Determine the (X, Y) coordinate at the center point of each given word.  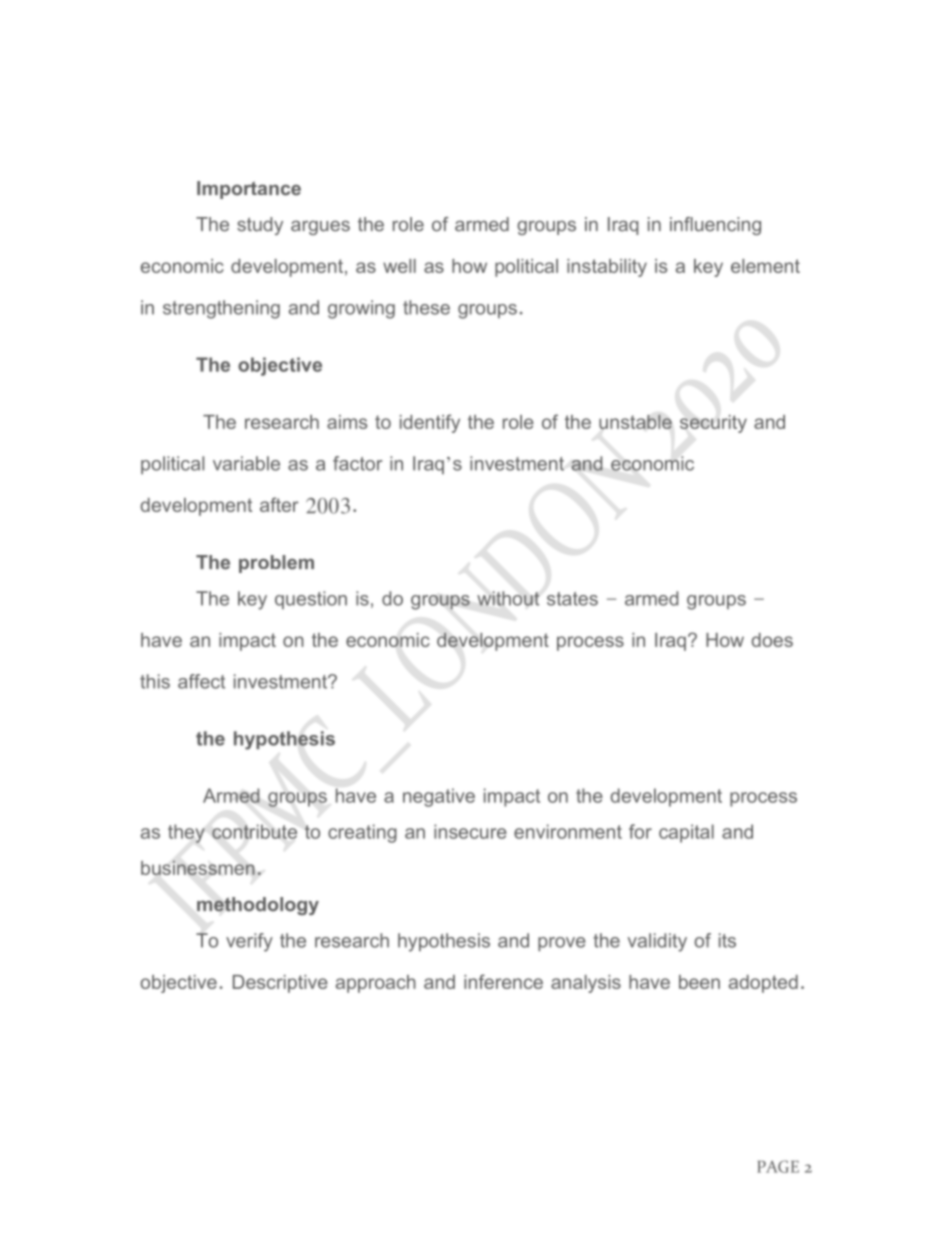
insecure (470, 831)
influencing (715, 226)
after (279, 504)
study (260, 226)
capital (686, 833)
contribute (254, 831)
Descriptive (280, 984)
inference (503, 981)
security (713, 424)
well (399, 266)
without (508, 598)
